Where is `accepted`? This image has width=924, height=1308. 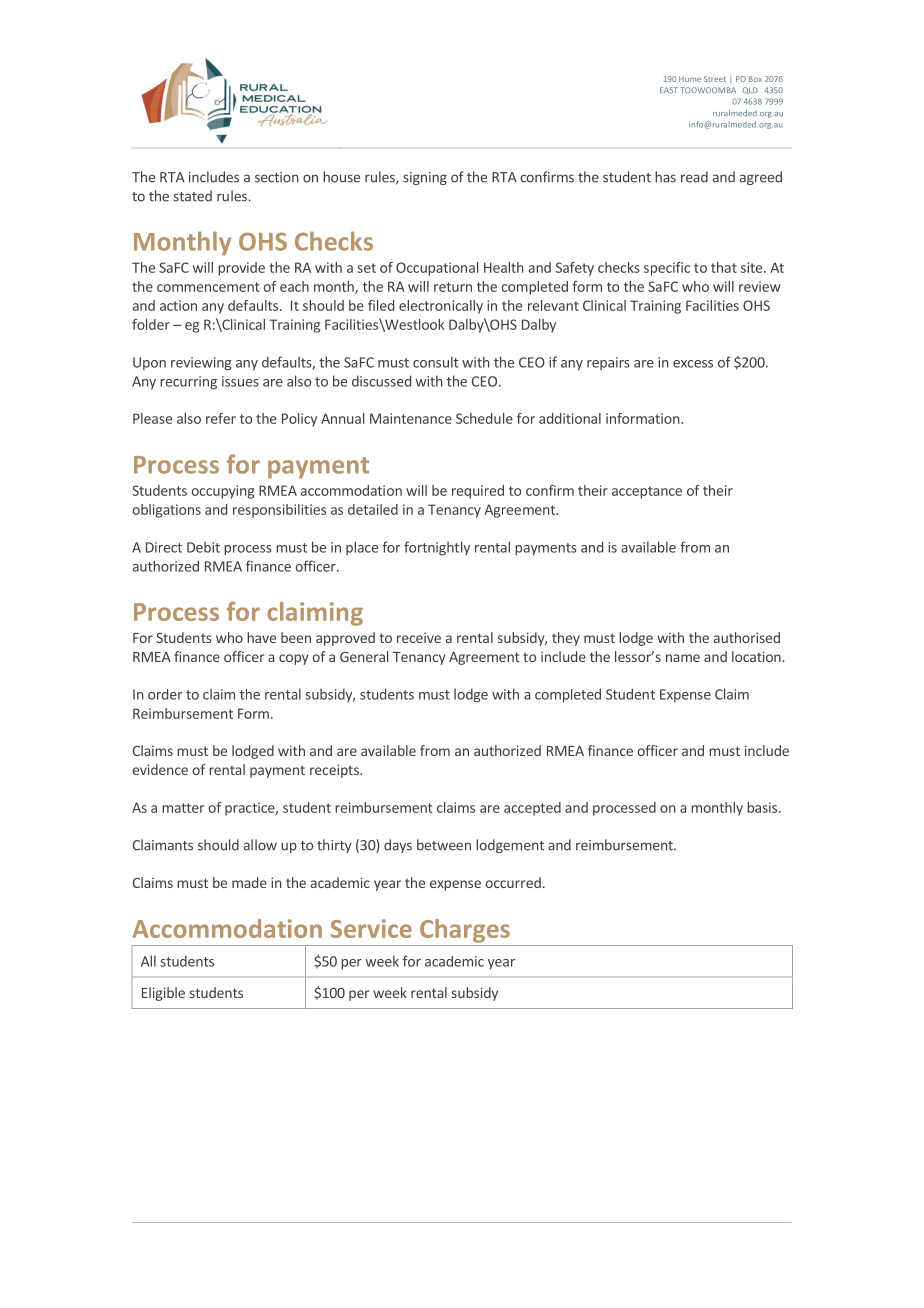 accepted is located at coordinates (532, 809).
